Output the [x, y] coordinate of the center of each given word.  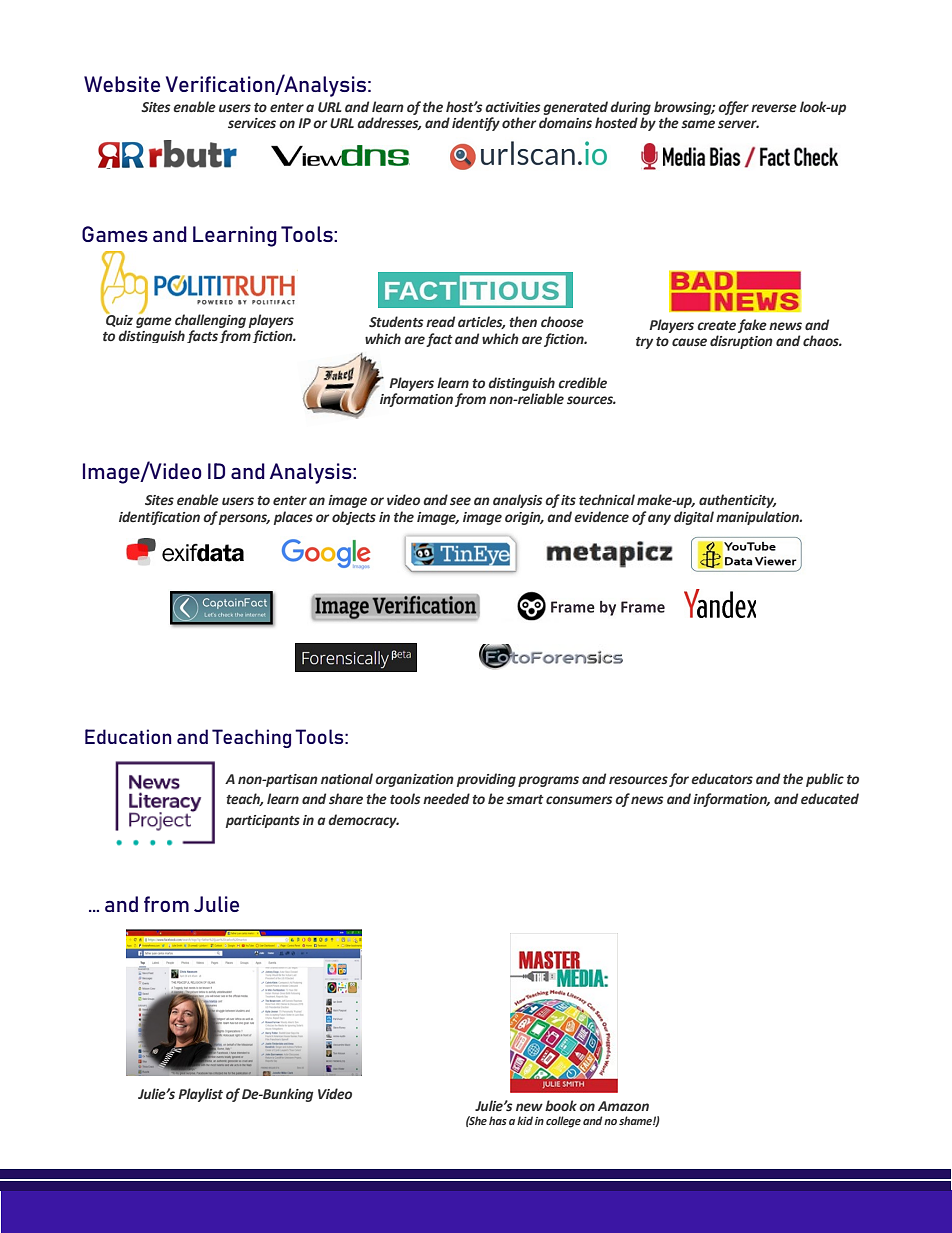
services [252, 123]
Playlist [200, 1095]
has [498, 1120]
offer [733, 108]
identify [476, 124]
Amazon [623, 1106]
